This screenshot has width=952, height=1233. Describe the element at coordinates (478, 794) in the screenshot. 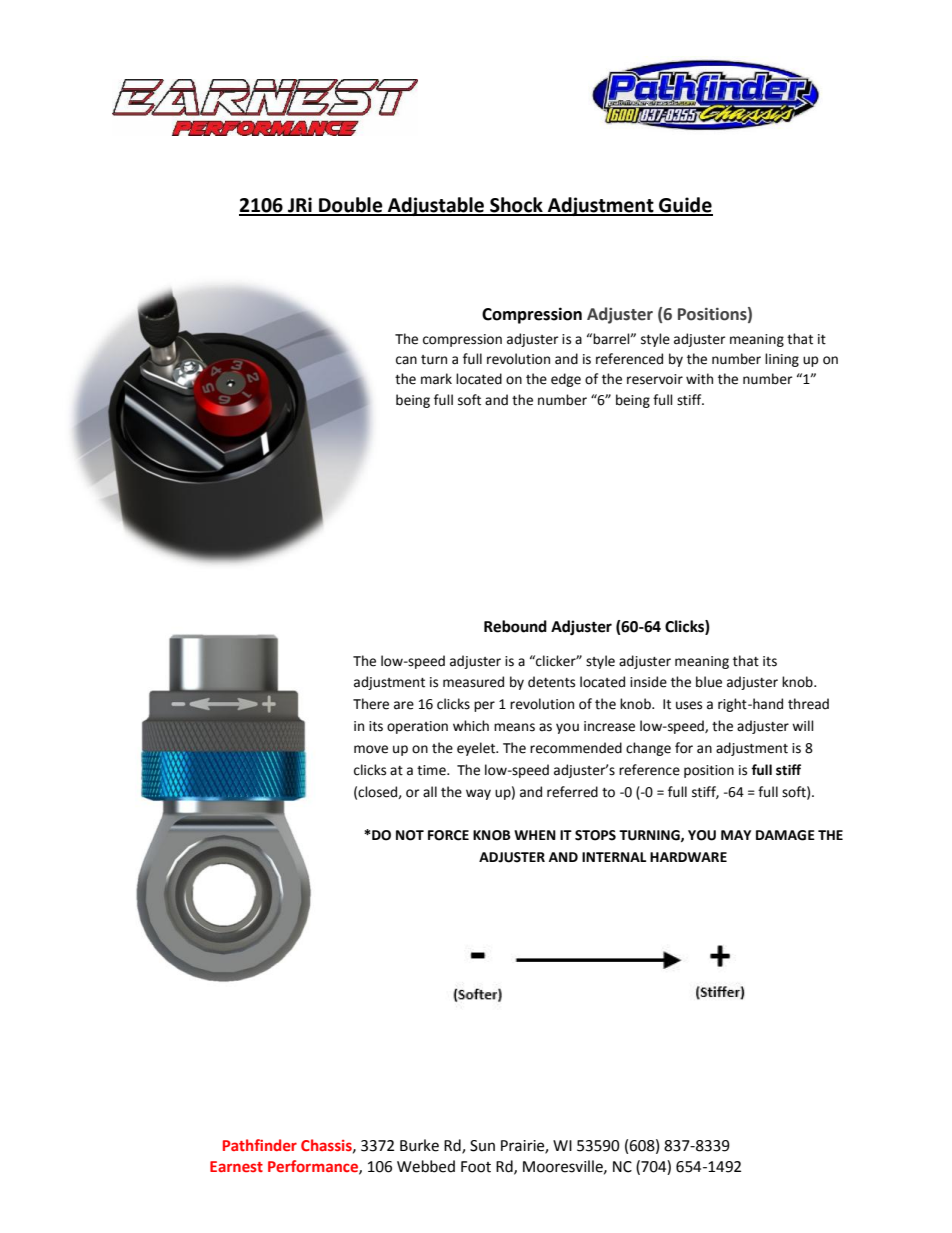

I see `way` at that location.
